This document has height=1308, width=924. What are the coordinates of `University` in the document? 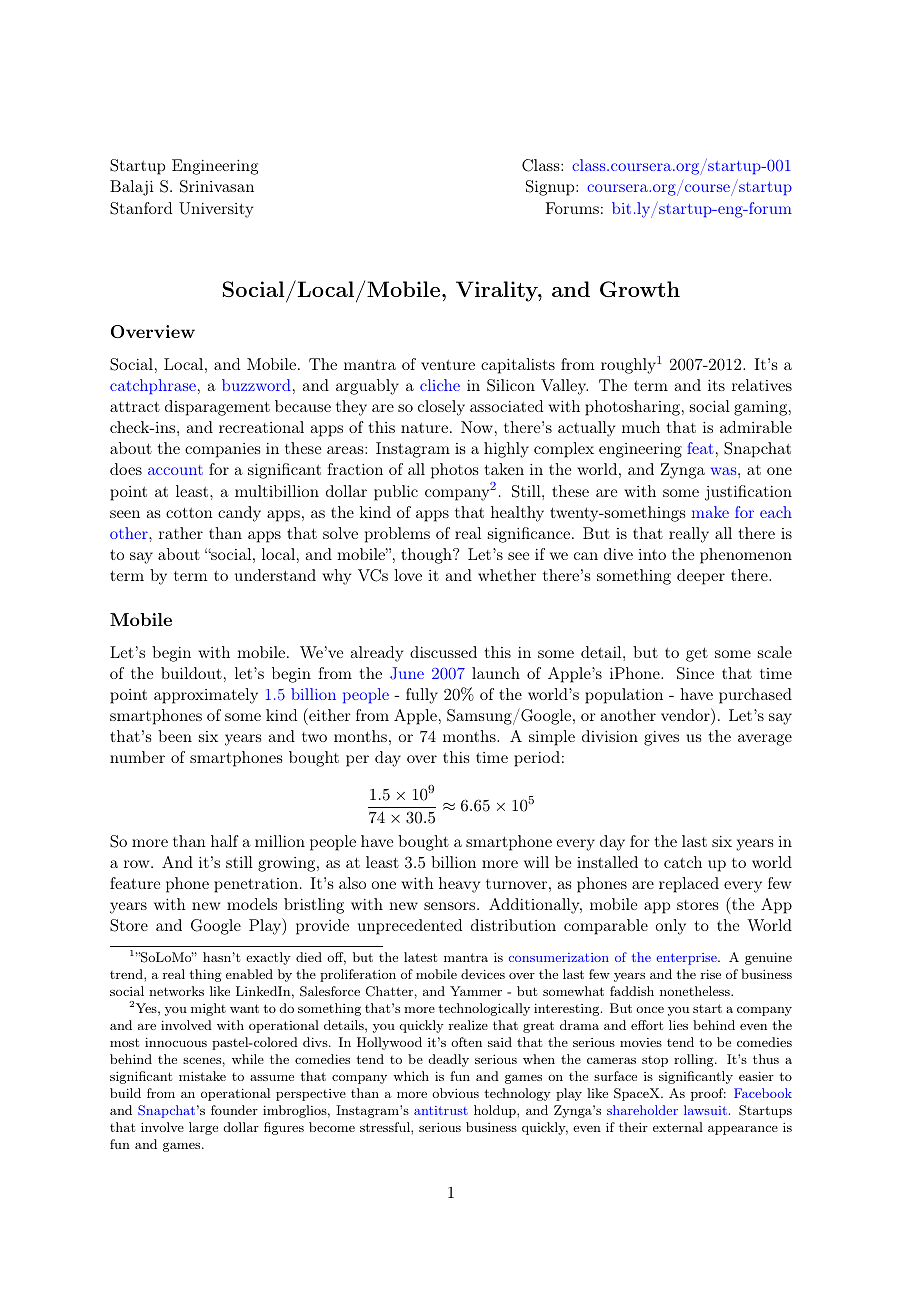 It's located at (216, 210).
